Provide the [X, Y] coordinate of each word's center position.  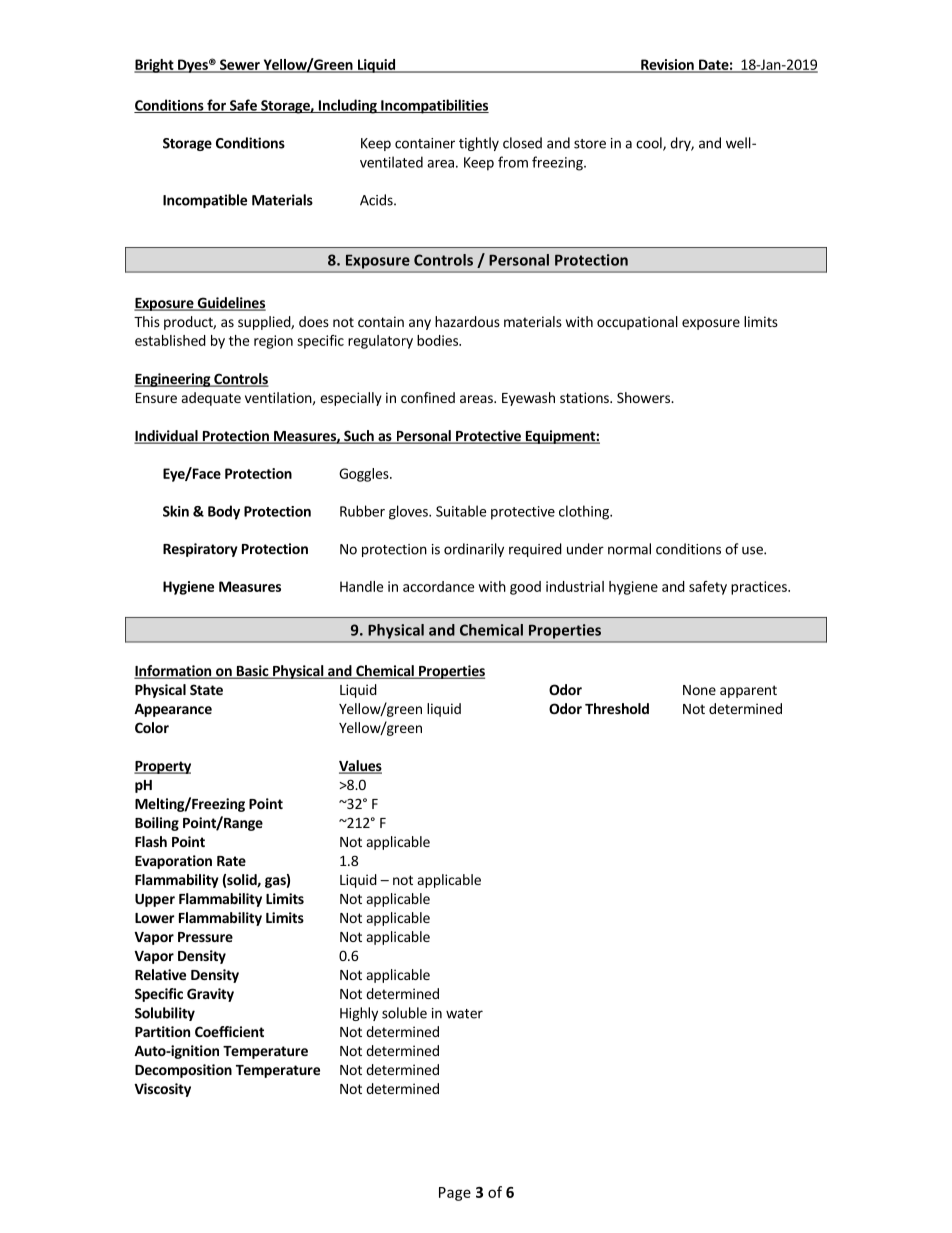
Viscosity [162, 1090]
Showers [644, 397]
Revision [667, 65]
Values [360, 767]
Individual [167, 437]
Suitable [461, 511]
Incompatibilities [434, 106]
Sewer [240, 65]
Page [455, 1194]
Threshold [617, 708]
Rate [231, 861]
